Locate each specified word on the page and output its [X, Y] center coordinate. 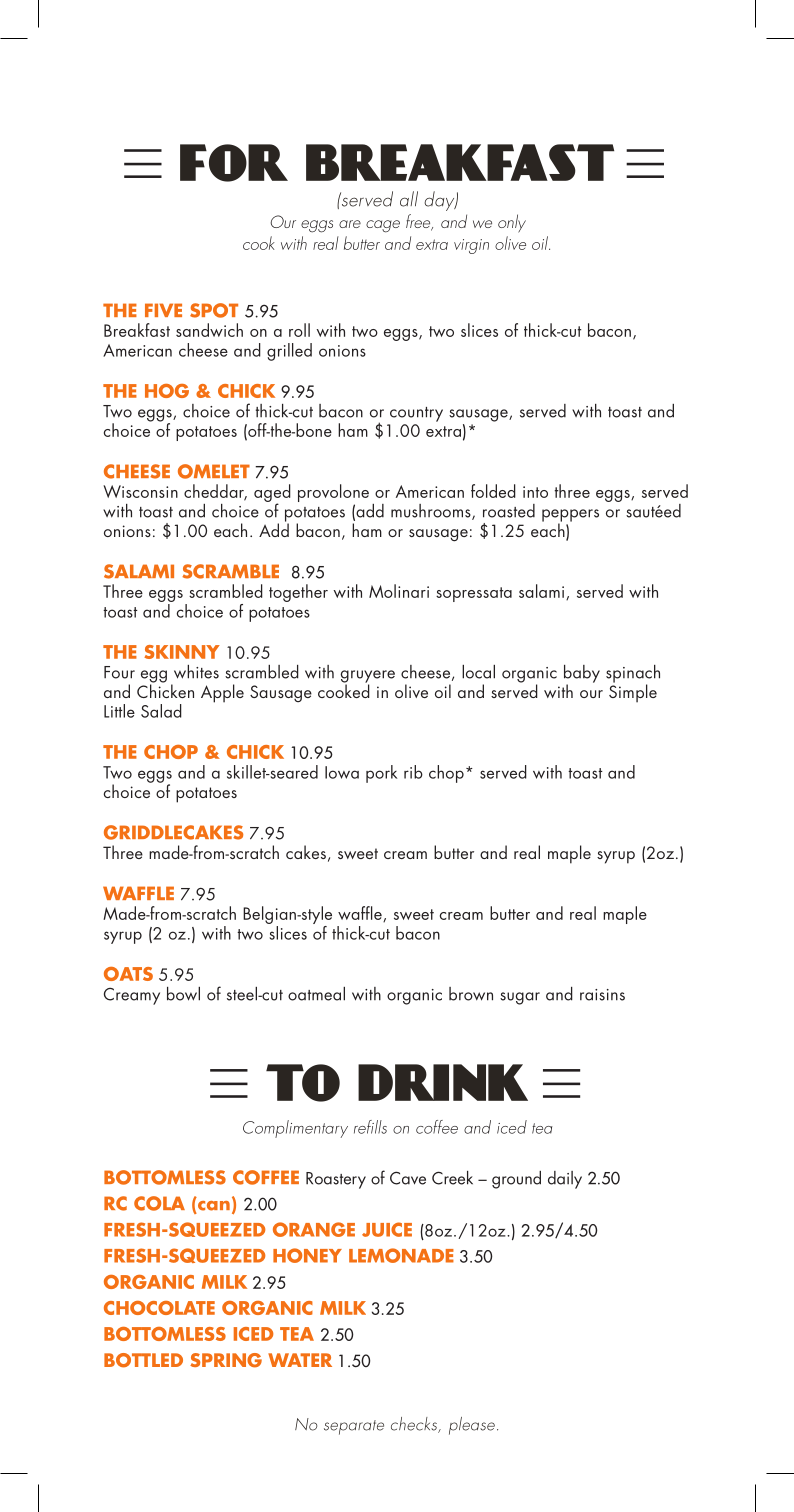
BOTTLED [143, 1360]
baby [582, 675]
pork [381, 774]
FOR [234, 163]
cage [383, 226]
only [512, 223]
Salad [161, 711]
